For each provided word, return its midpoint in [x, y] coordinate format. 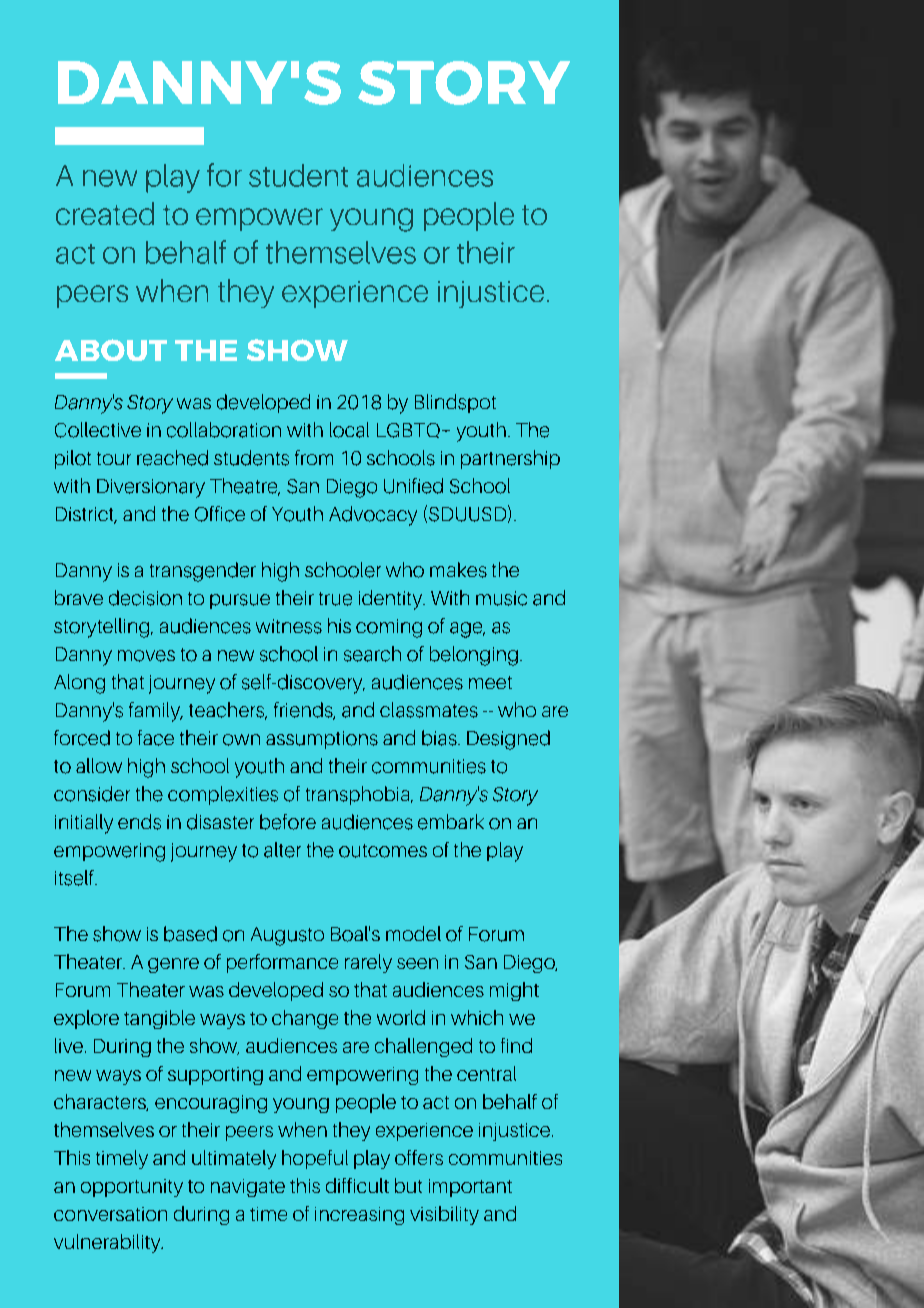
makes [458, 570]
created [105, 213]
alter [282, 850]
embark [451, 822]
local [349, 430]
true [335, 599]
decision [145, 598]
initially [84, 824]
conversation [110, 1214]
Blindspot [455, 403]
